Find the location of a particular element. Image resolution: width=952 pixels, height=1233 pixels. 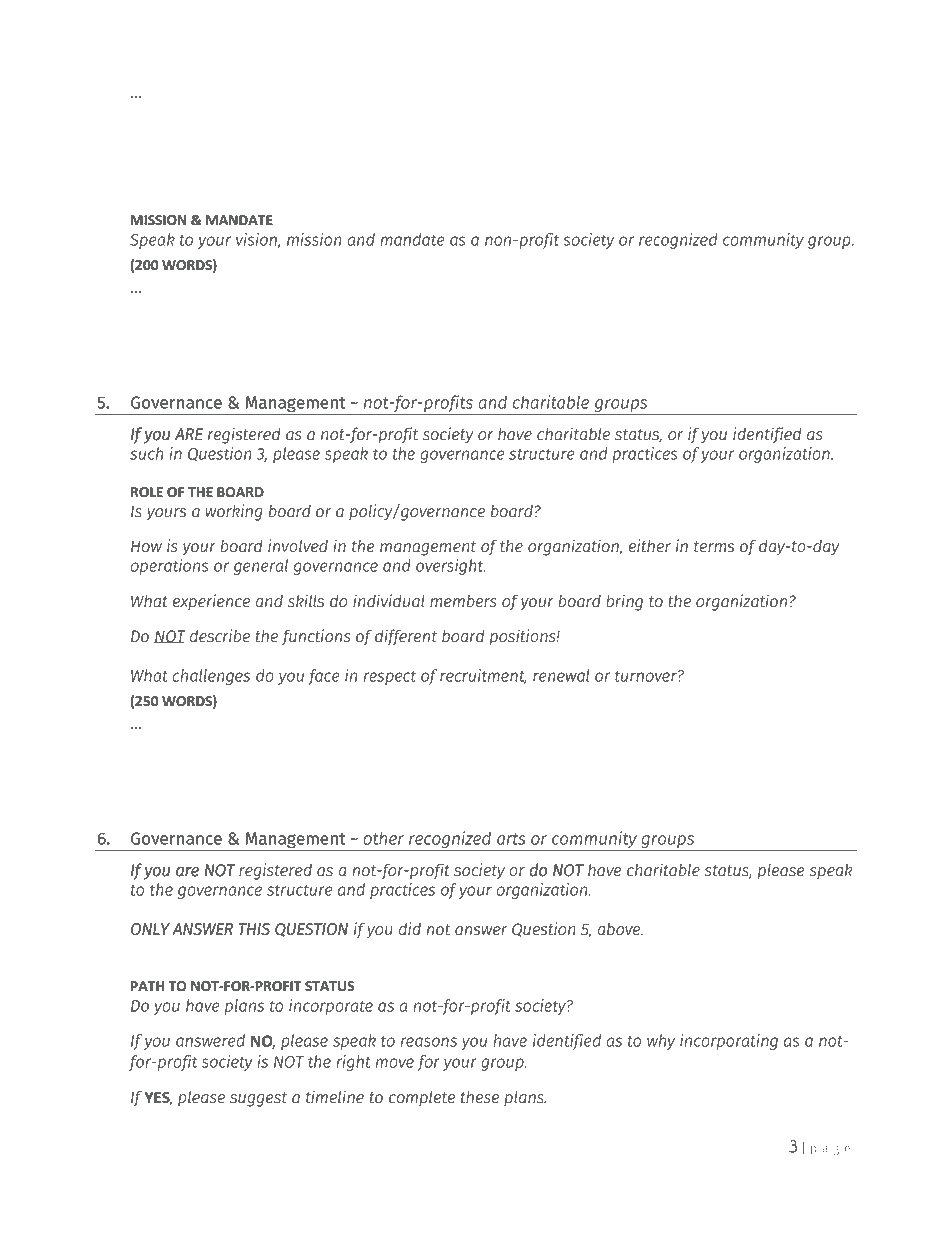

why is located at coordinates (661, 1042).
